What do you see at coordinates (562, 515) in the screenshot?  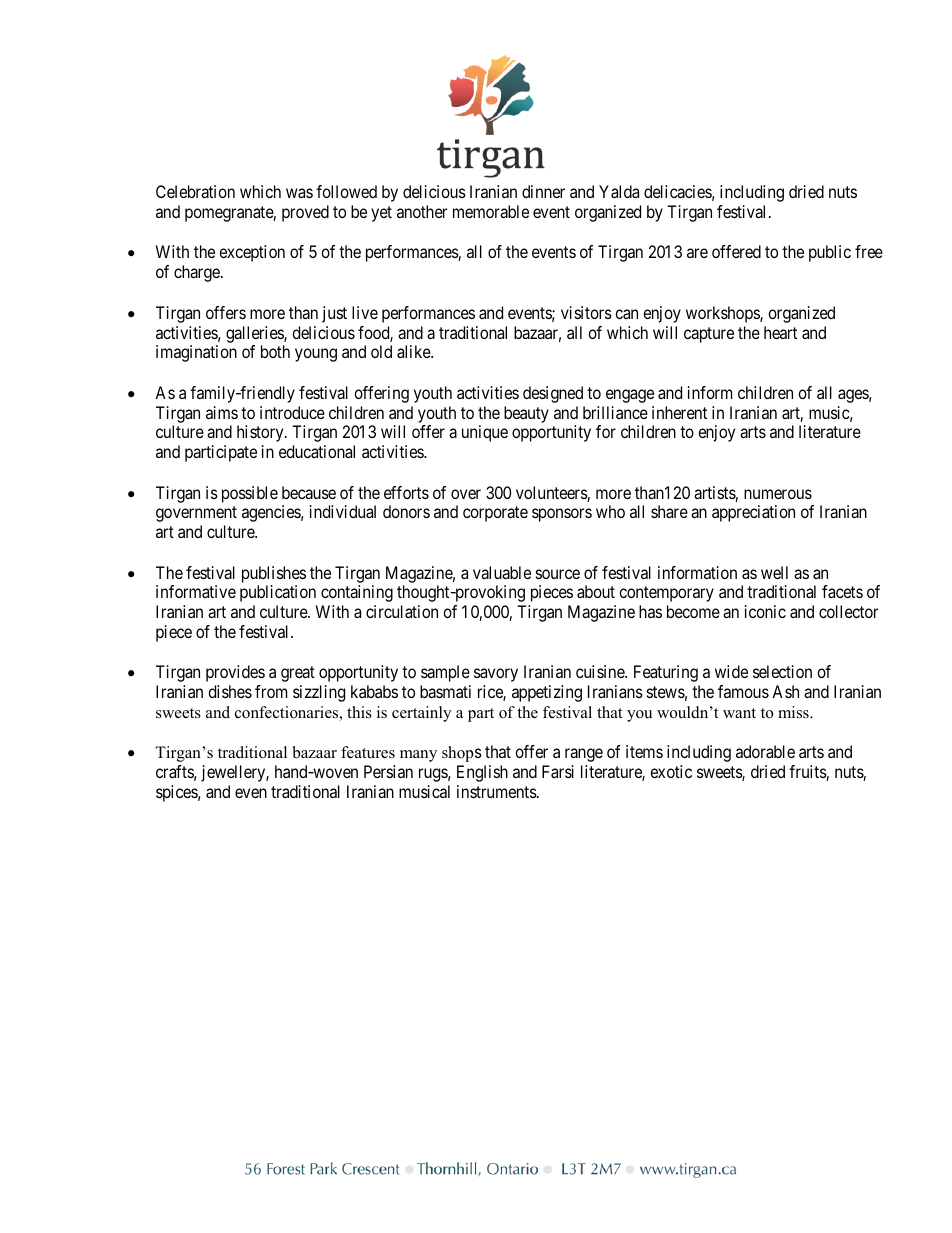 I see `sponsors` at bounding box center [562, 515].
